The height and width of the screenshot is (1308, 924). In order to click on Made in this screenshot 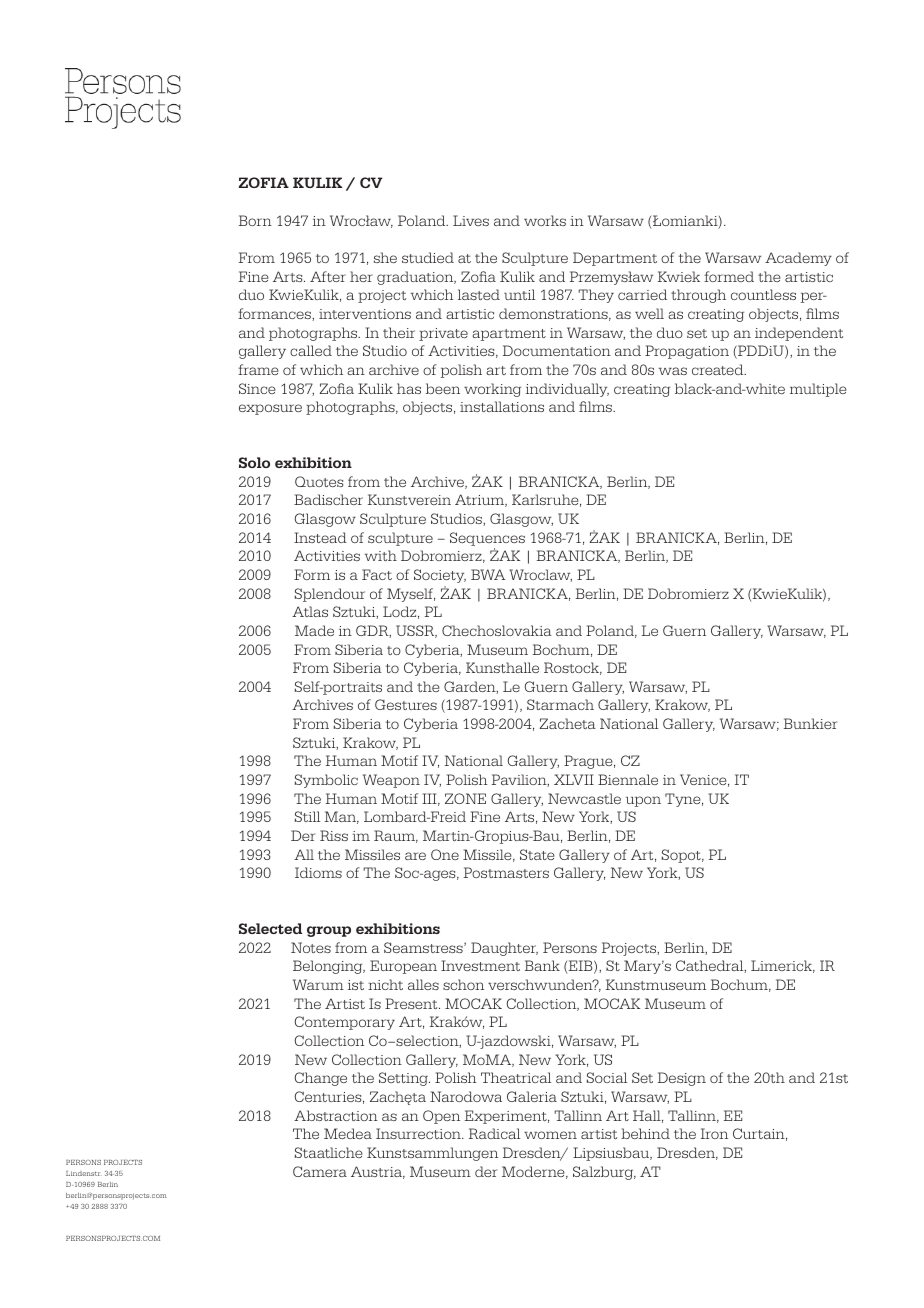, I will do `click(314, 630)`.
